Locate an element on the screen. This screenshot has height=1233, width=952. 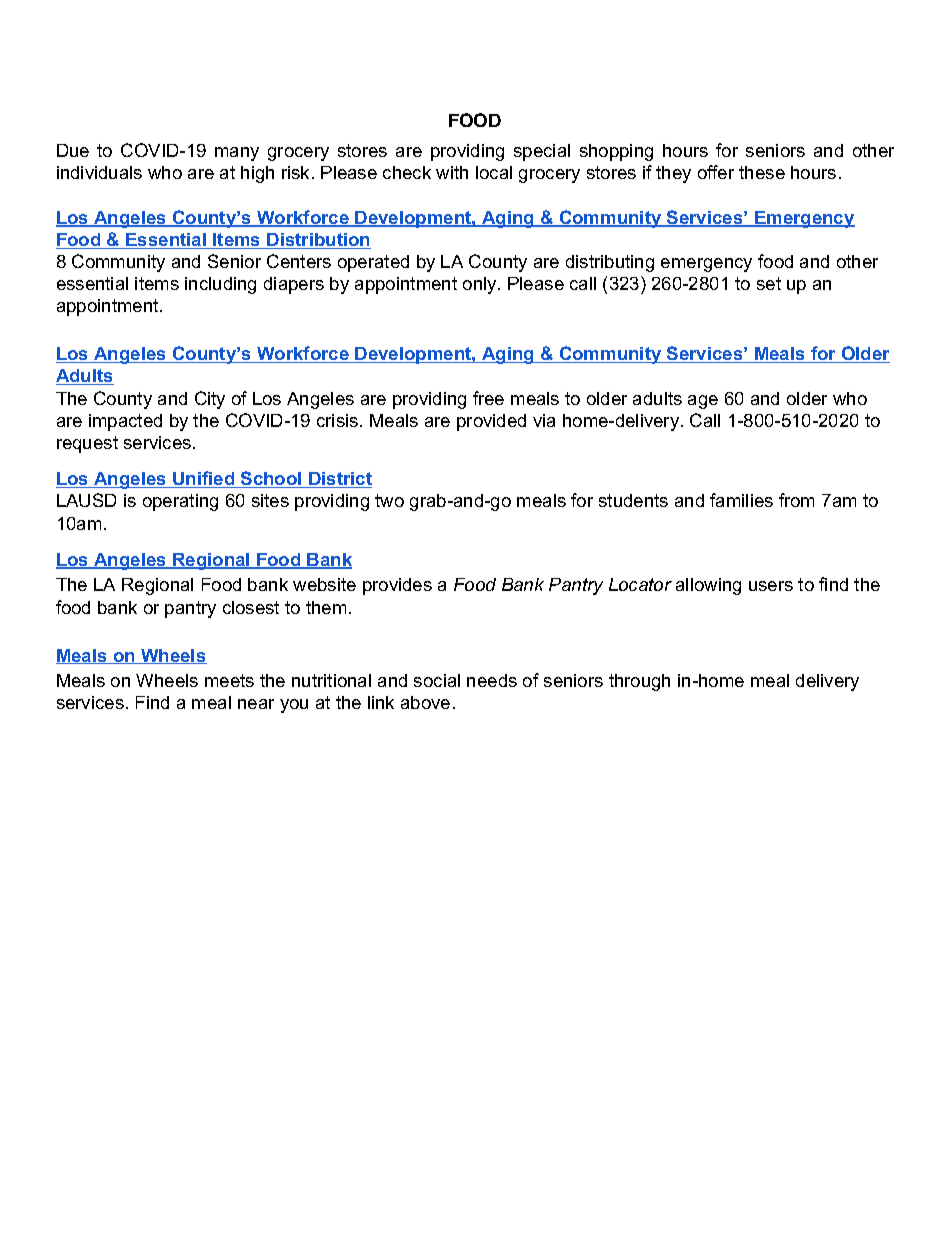
with is located at coordinates (452, 172).
